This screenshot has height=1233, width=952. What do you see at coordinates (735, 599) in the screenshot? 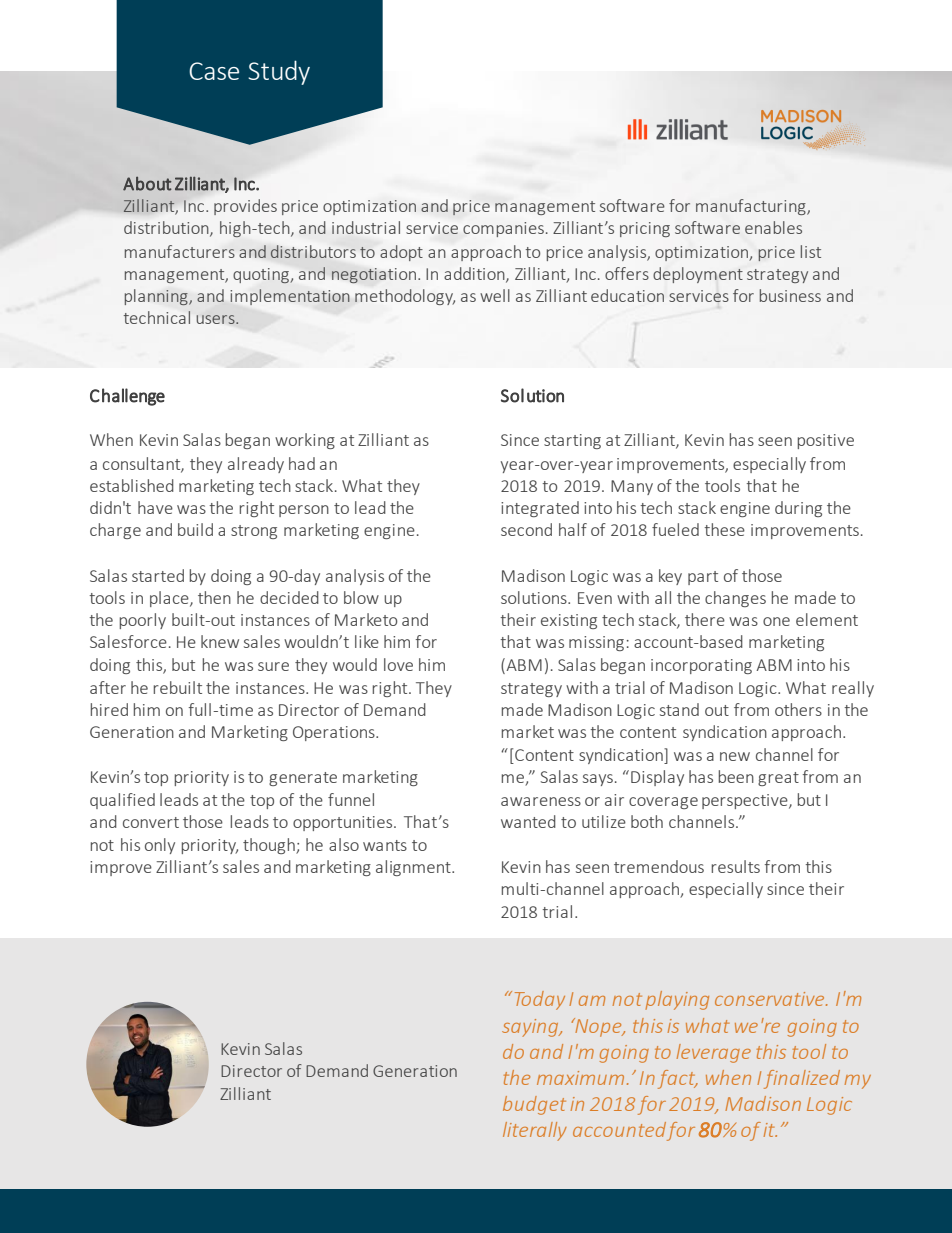
I see `changes` at bounding box center [735, 599].
